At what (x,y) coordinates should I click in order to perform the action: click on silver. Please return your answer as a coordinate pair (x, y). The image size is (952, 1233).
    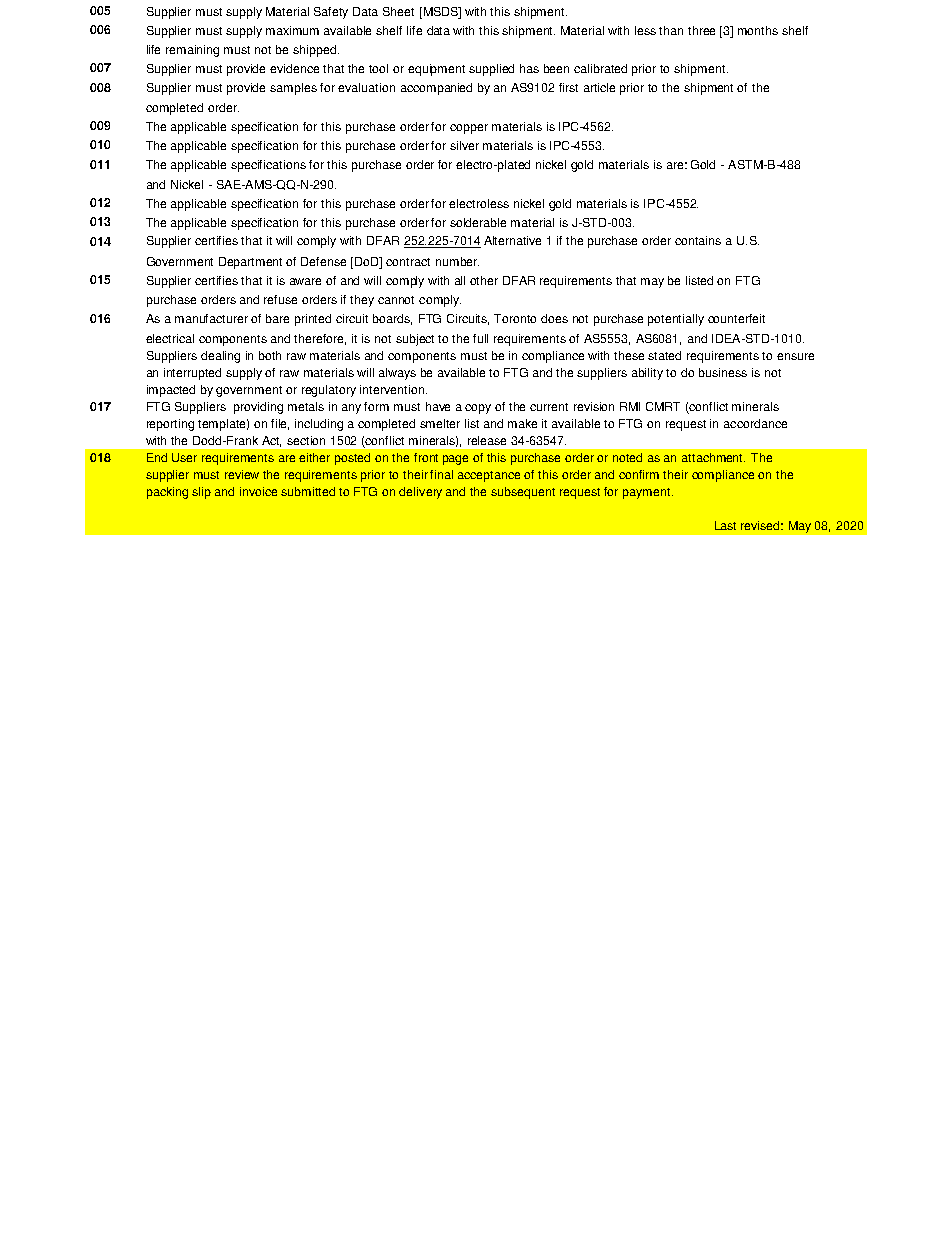
    Looking at the image, I should click on (464, 145).
